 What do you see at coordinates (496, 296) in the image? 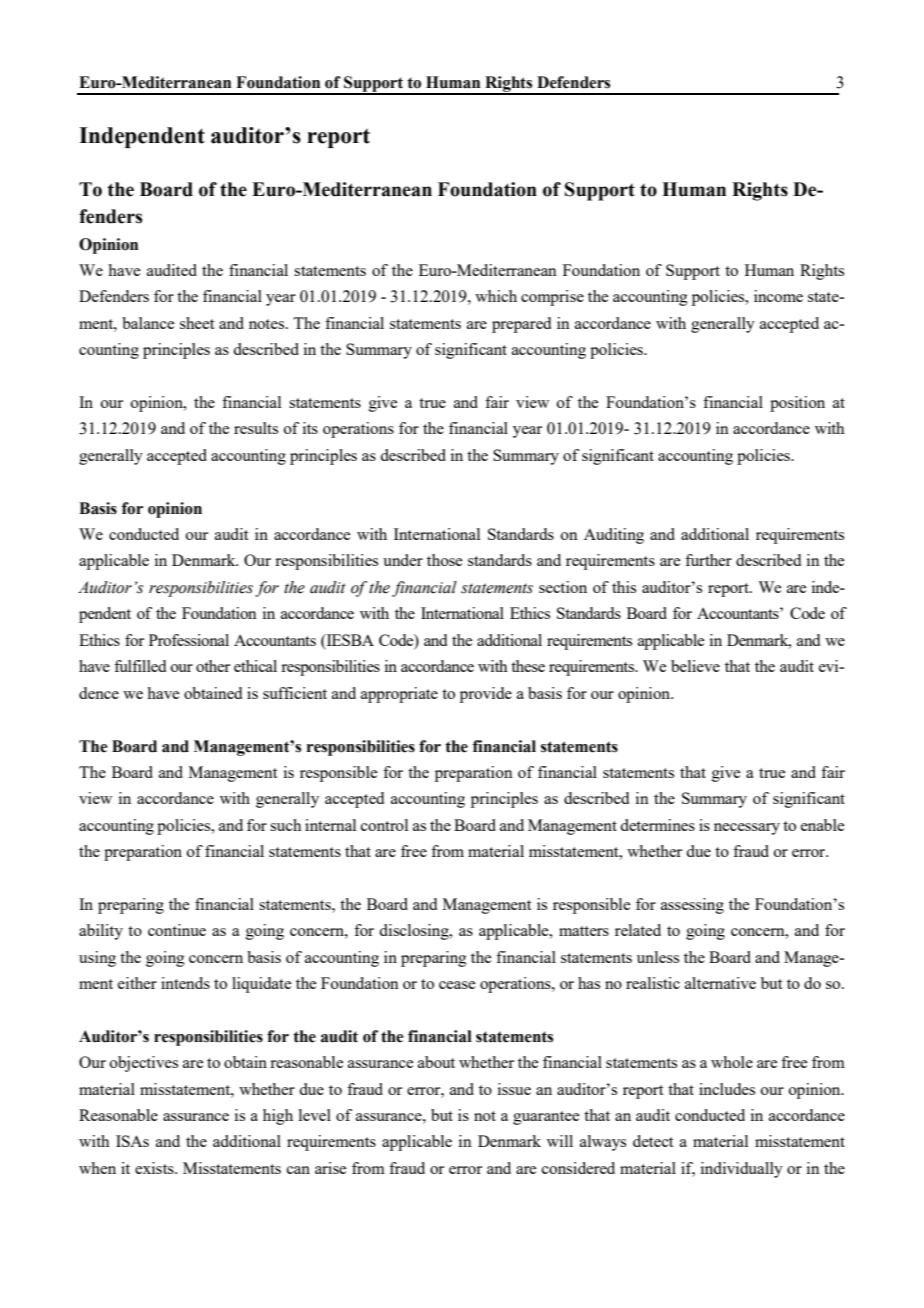
I see `which` at bounding box center [496, 296].
